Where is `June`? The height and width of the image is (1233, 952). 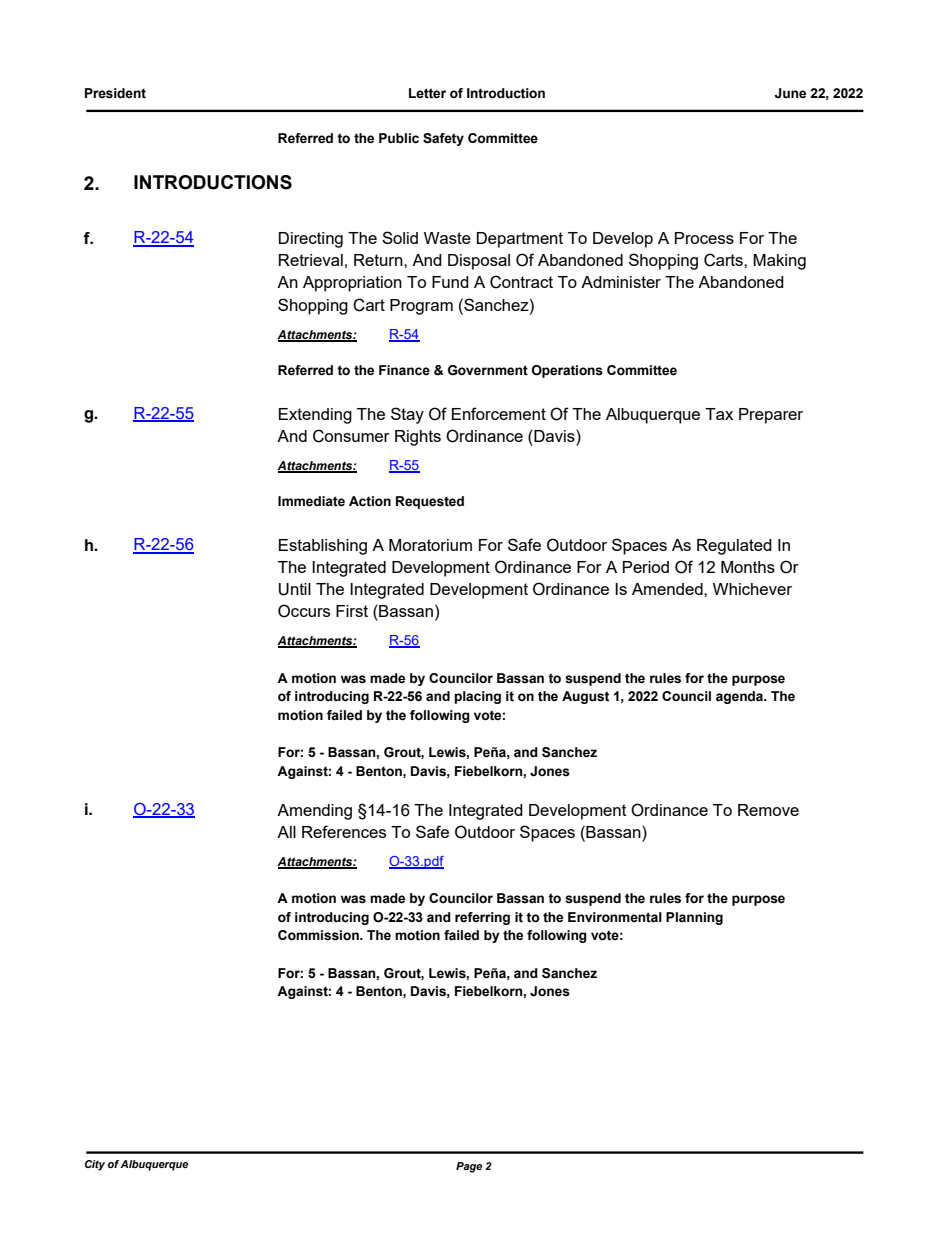 June is located at coordinates (790, 93).
